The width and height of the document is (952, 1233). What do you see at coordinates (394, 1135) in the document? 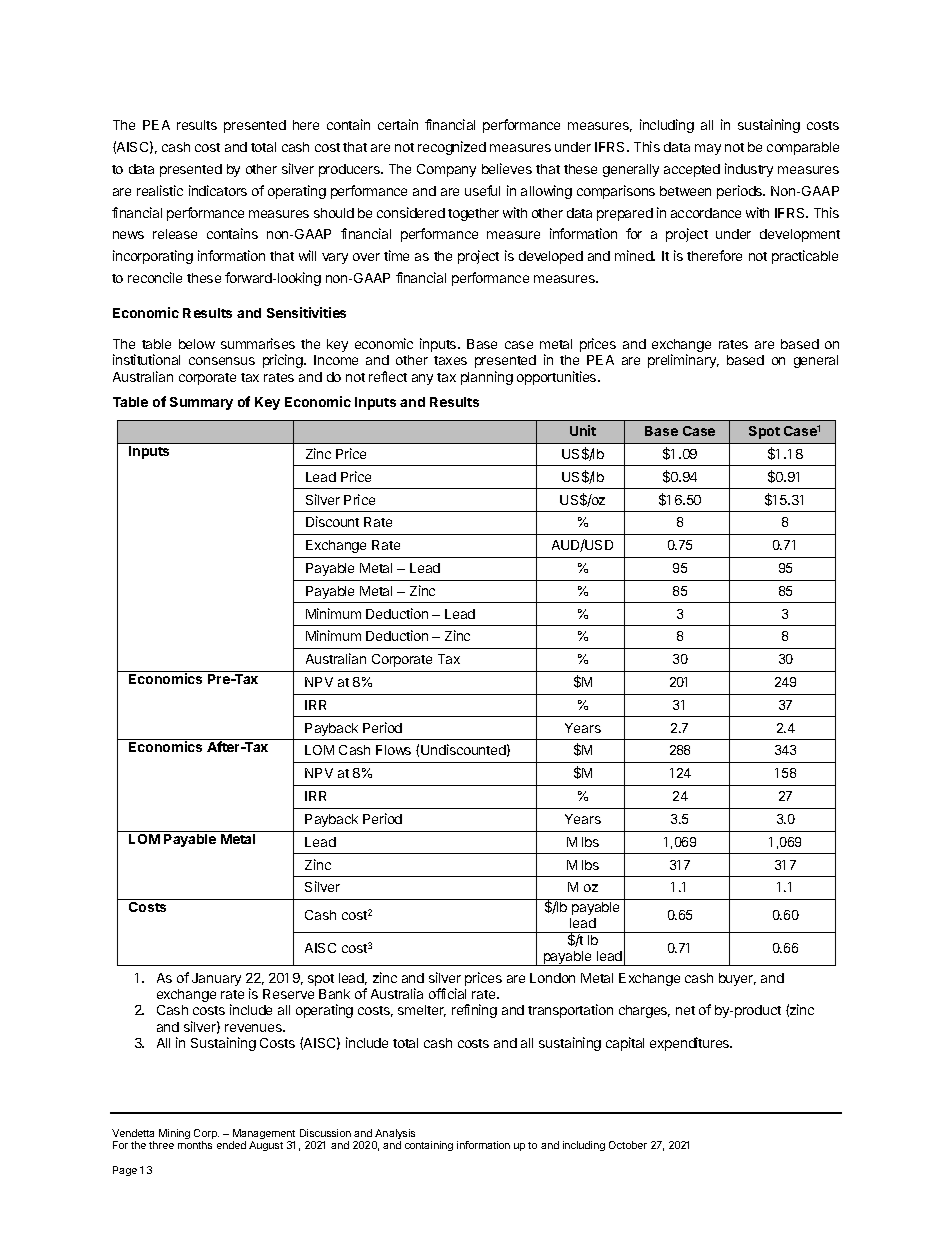
I see `Analysis` at bounding box center [394, 1135].
